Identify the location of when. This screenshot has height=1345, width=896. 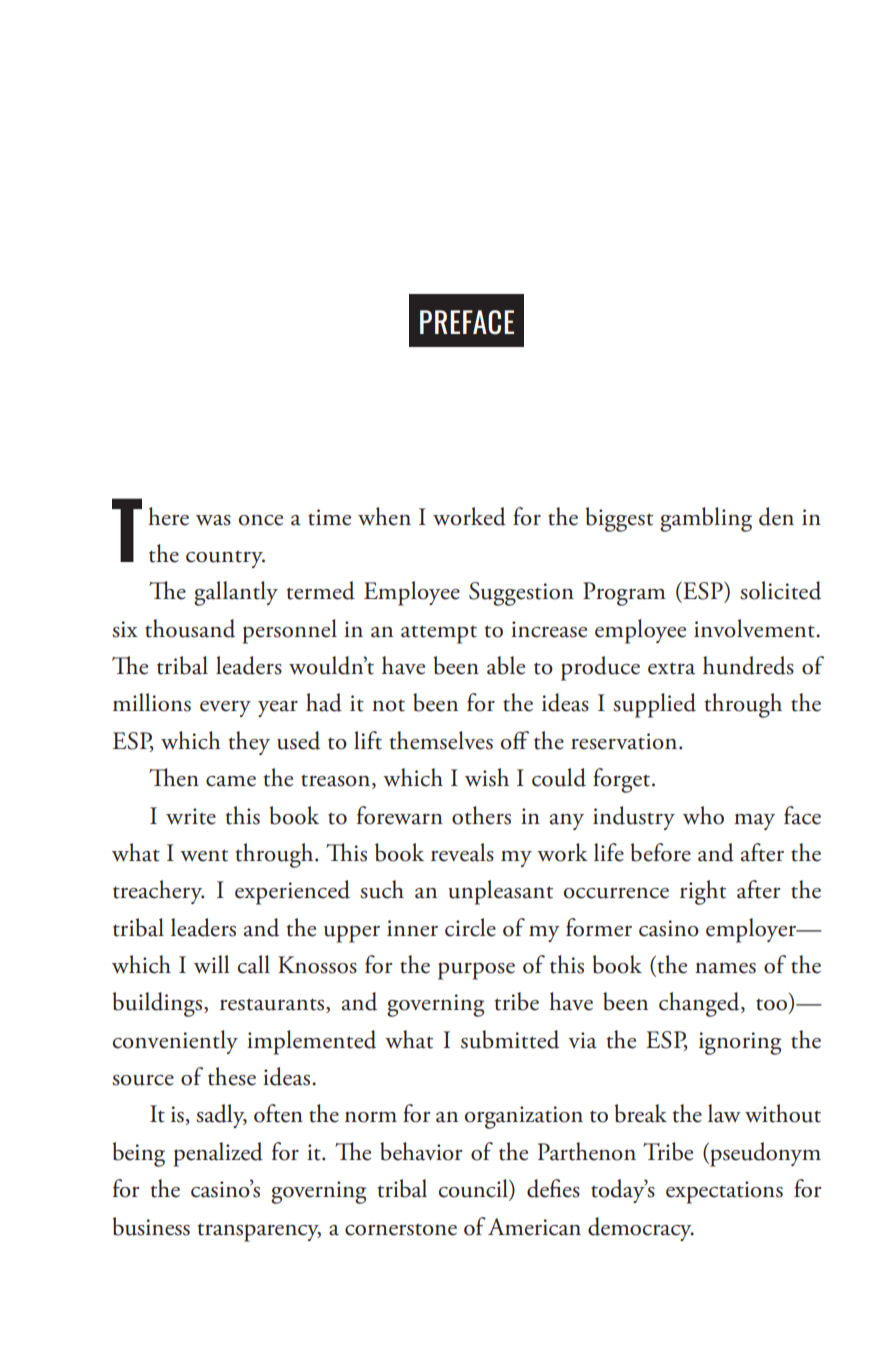
(384, 516).
